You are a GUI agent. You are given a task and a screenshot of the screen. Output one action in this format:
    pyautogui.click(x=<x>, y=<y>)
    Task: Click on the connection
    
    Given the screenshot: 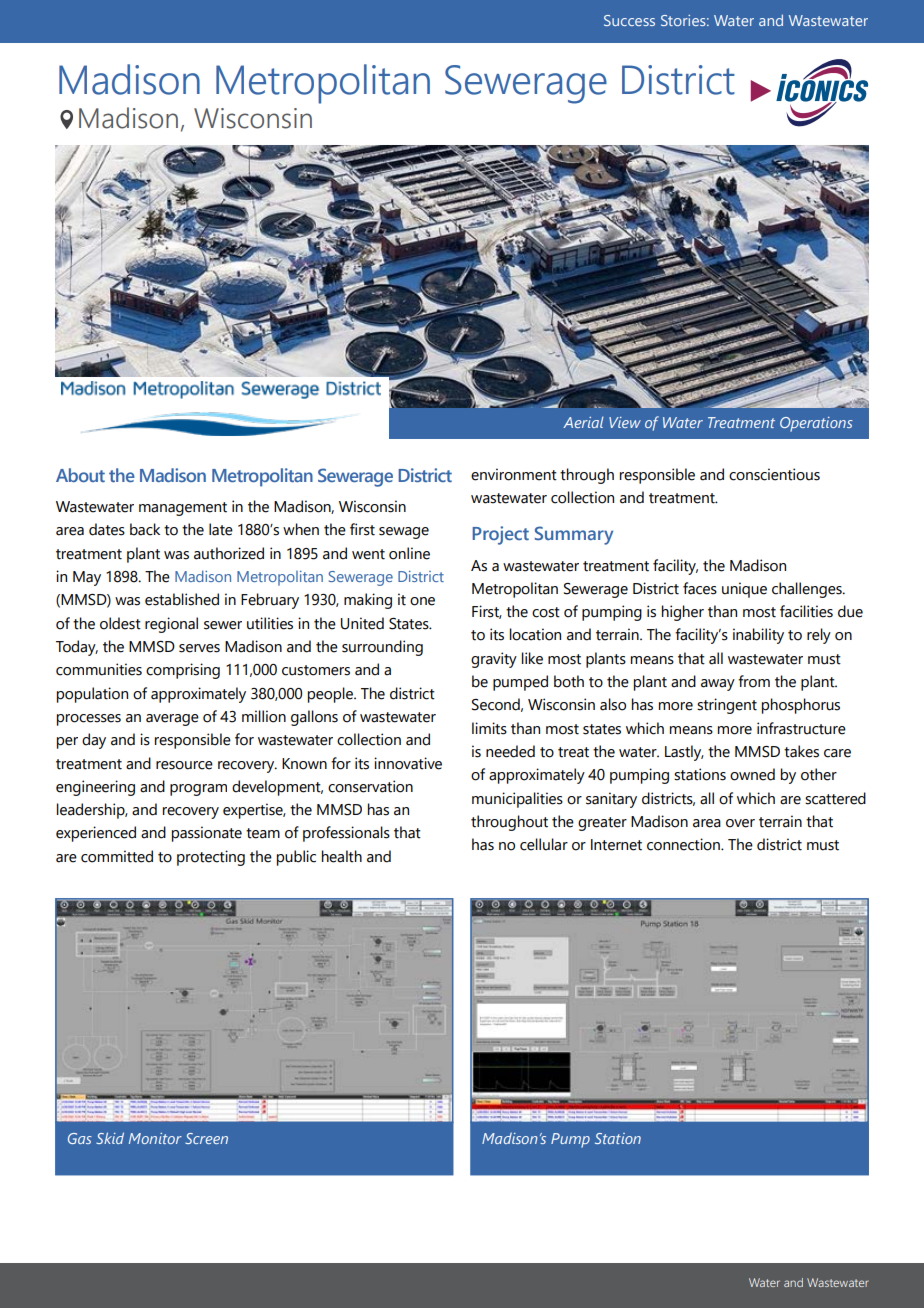 What is the action you would take?
    pyautogui.click(x=684, y=844)
